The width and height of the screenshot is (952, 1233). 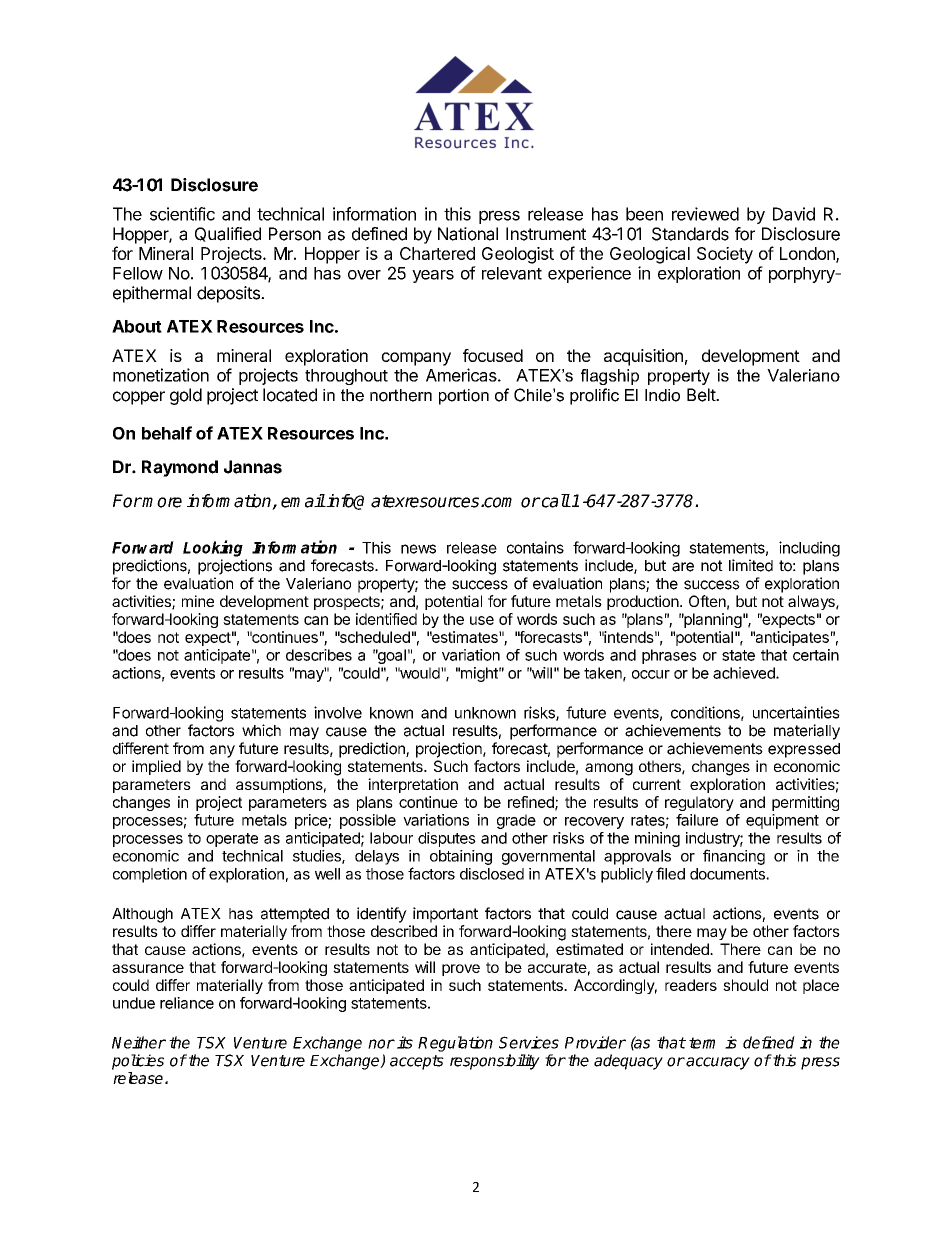 I want to click on gold, so click(x=186, y=396).
